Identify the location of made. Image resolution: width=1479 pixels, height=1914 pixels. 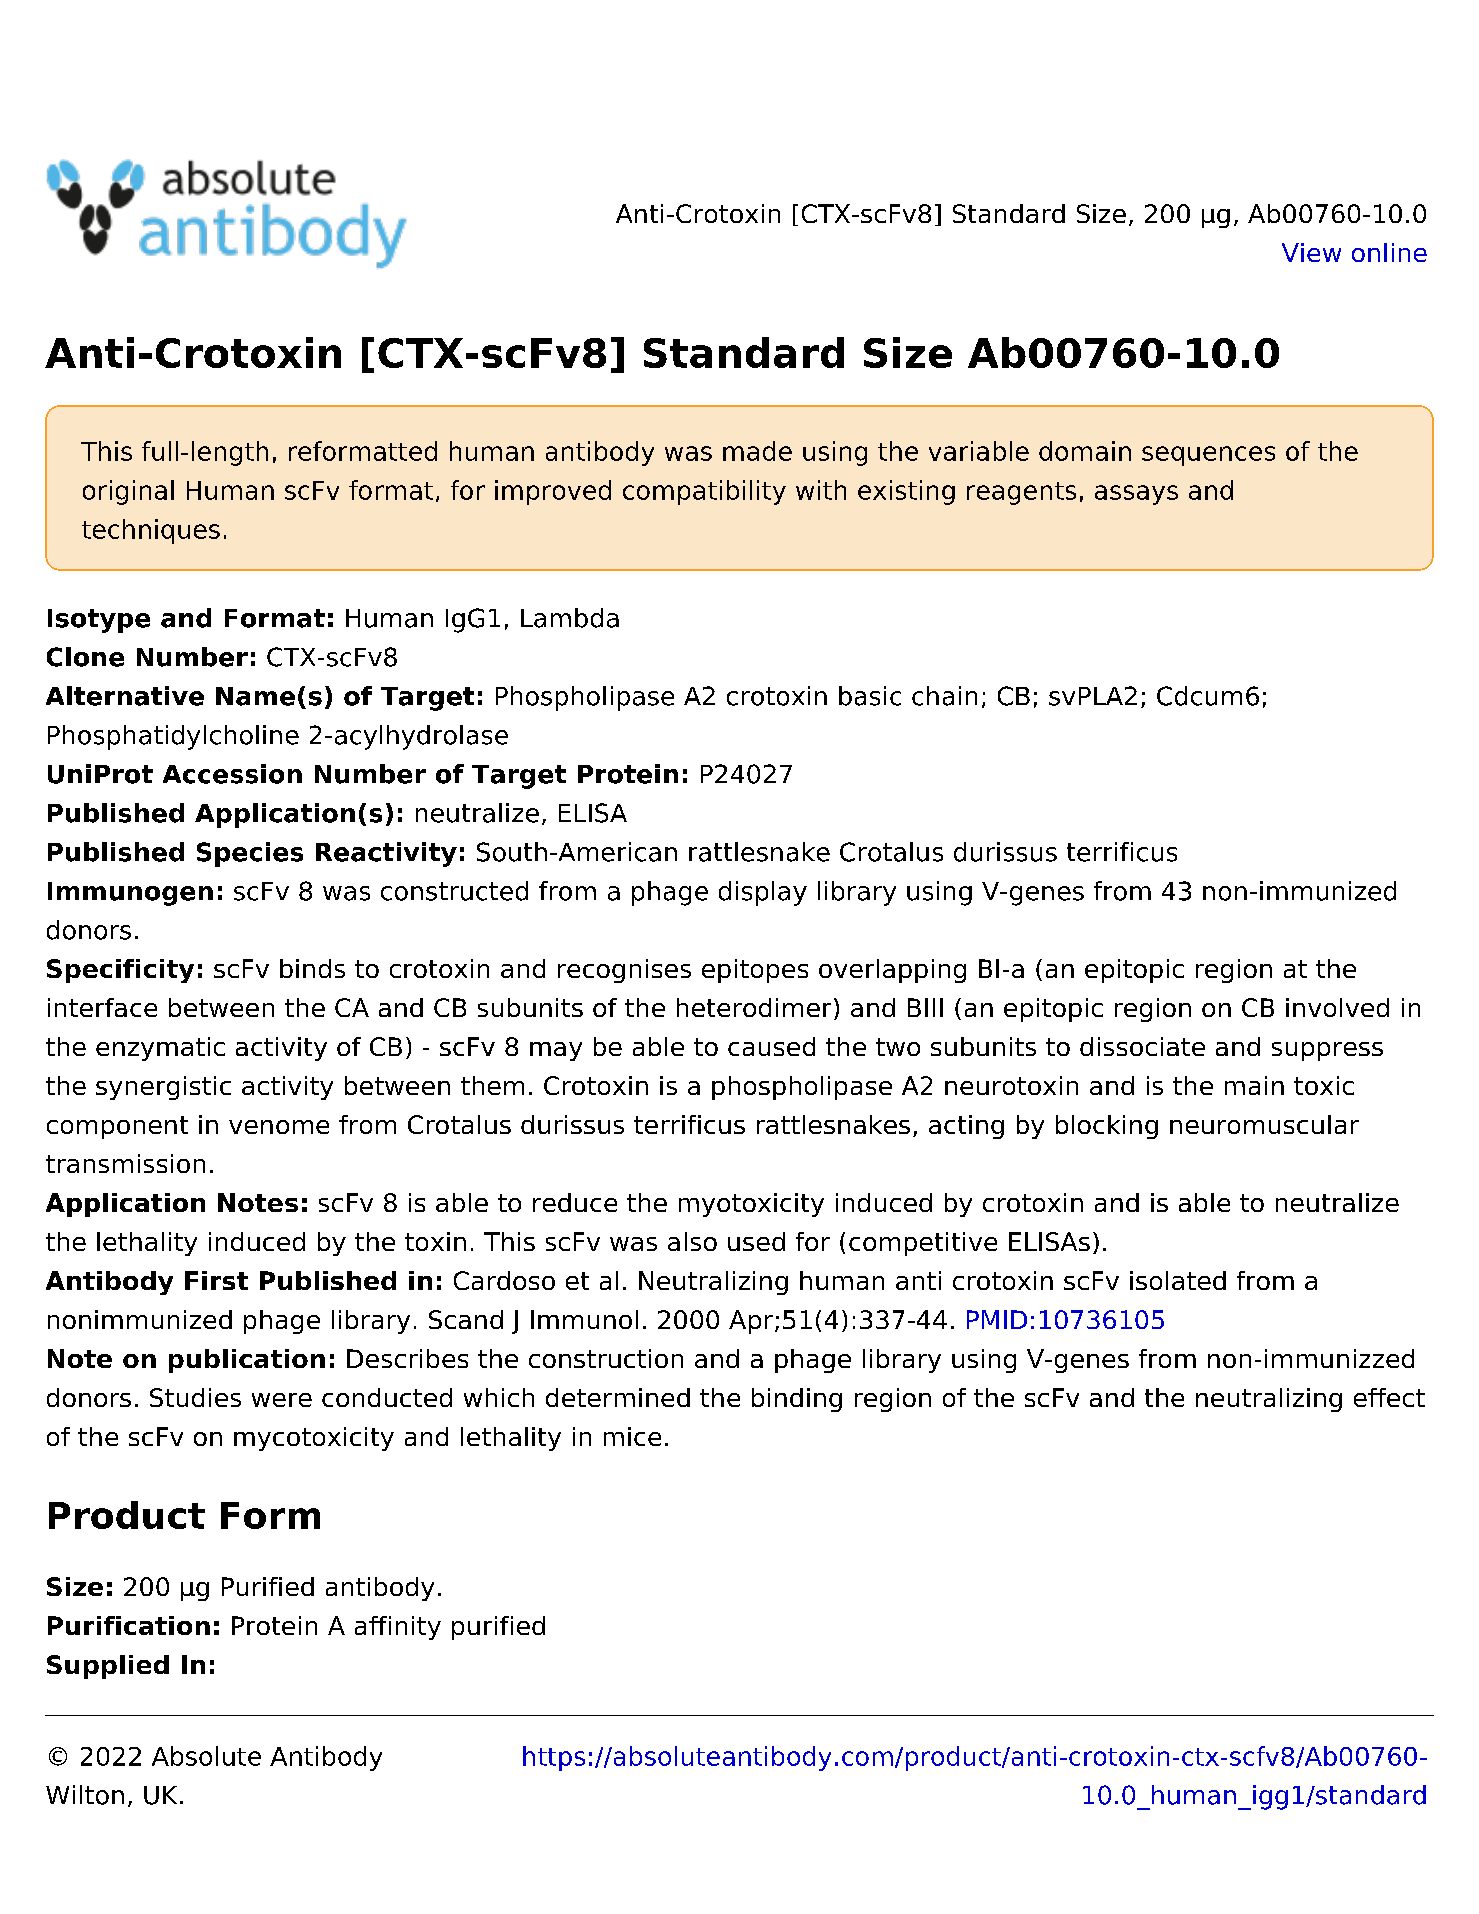
(757, 451).
